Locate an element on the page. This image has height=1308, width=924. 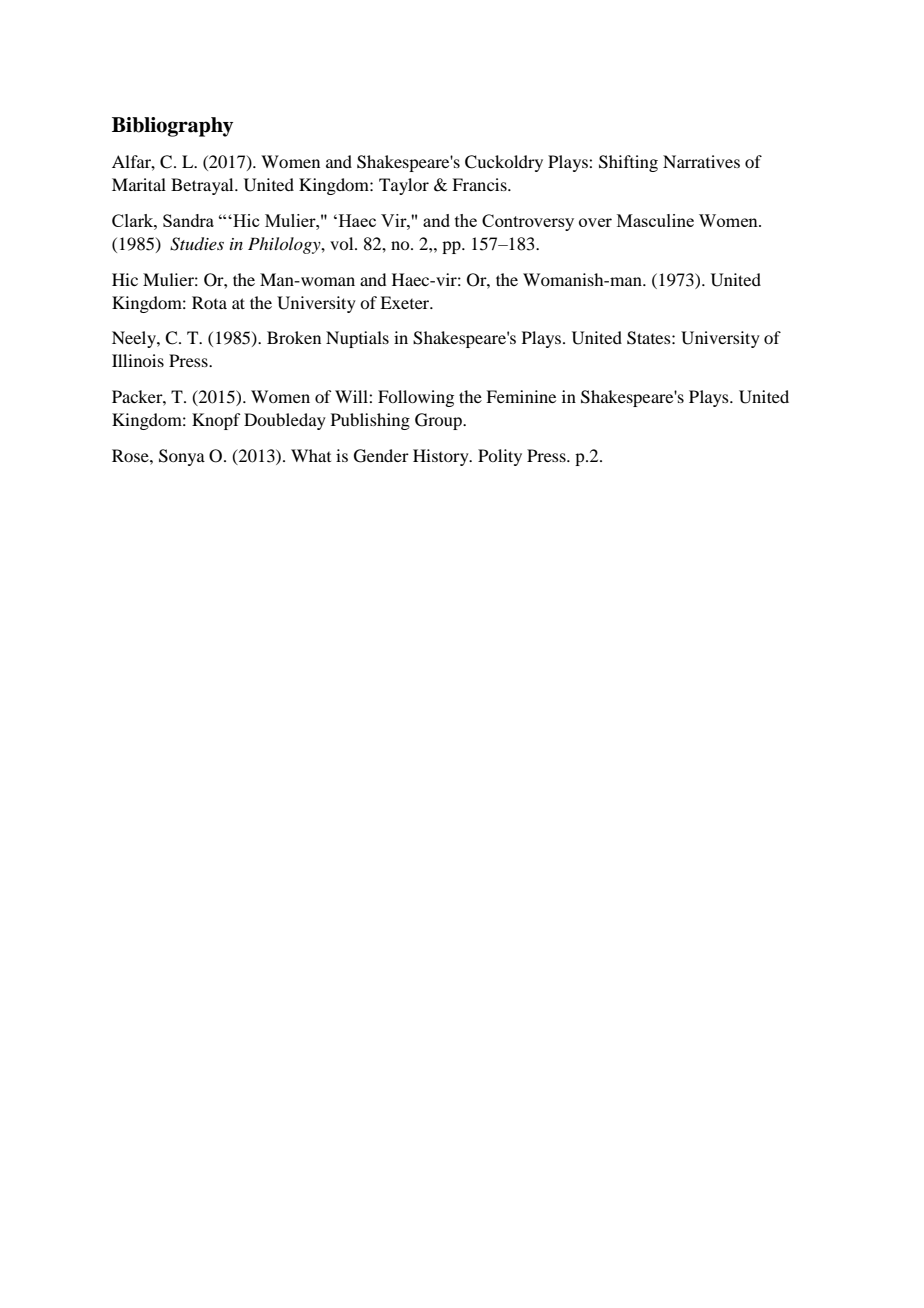
Taylor is located at coordinates (404, 186).
